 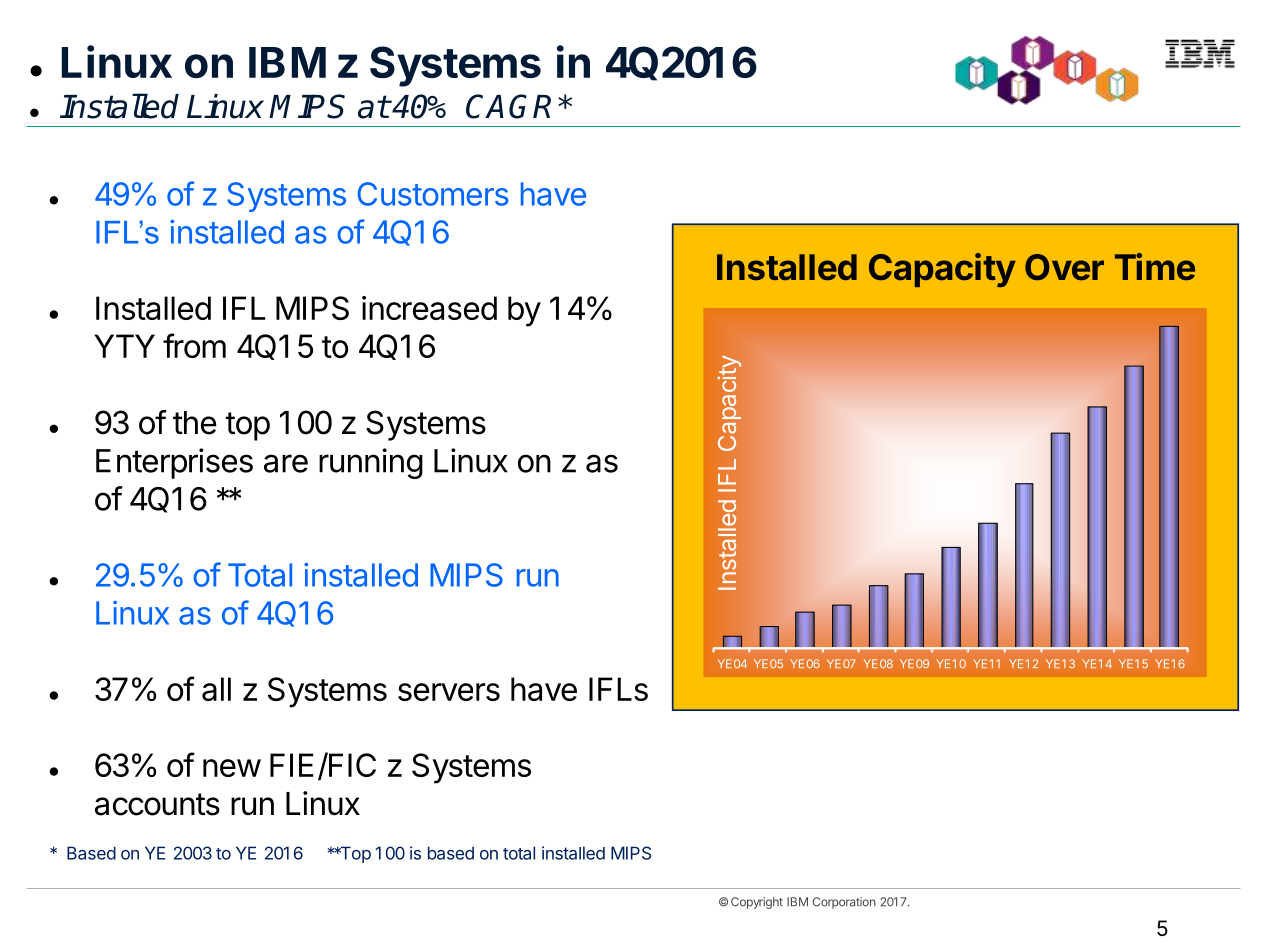 What do you see at coordinates (449, 692) in the image?
I see `servers` at bounding box center [449, 692].
